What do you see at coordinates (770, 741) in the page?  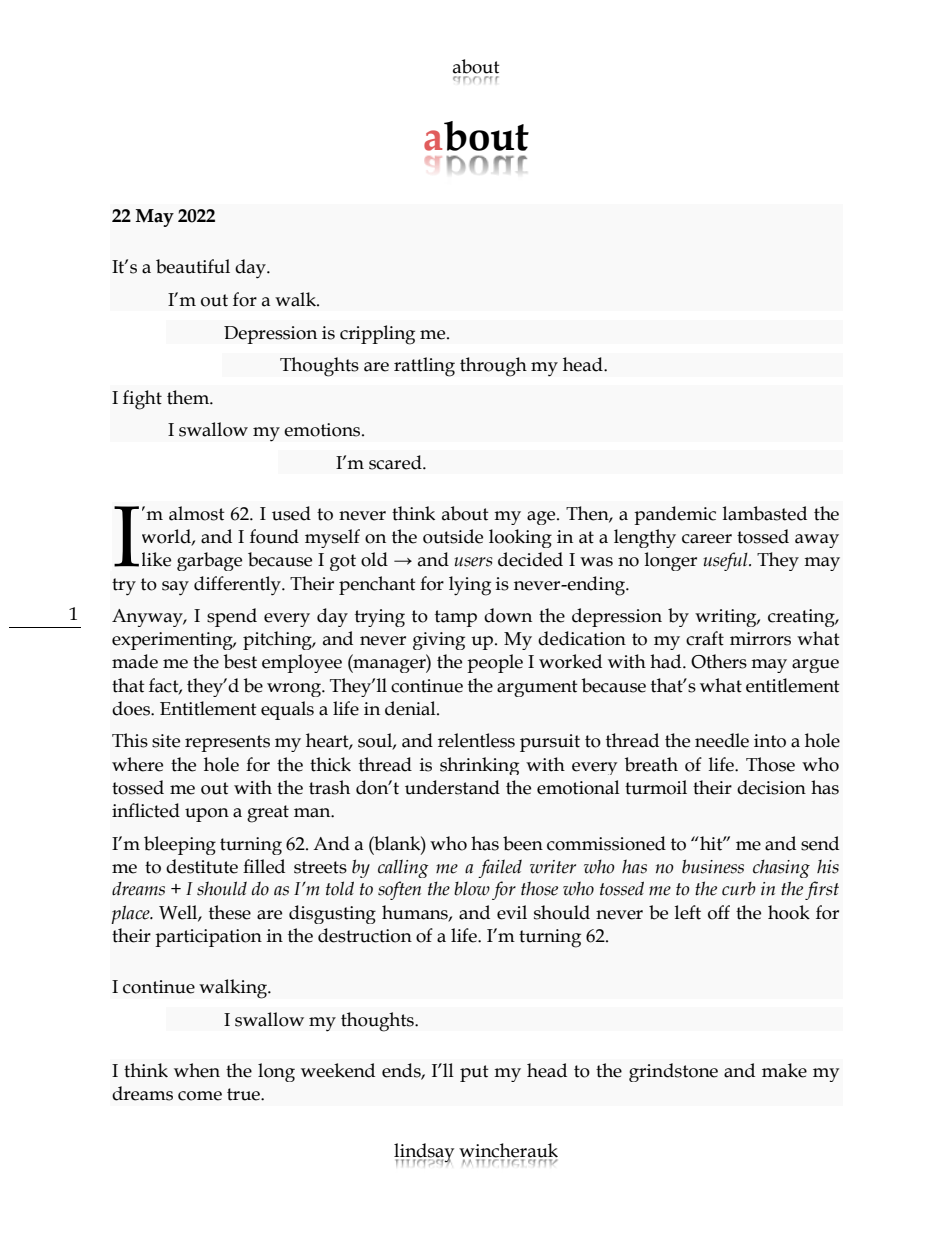 I see `into` at bounding box center [770, 741].
